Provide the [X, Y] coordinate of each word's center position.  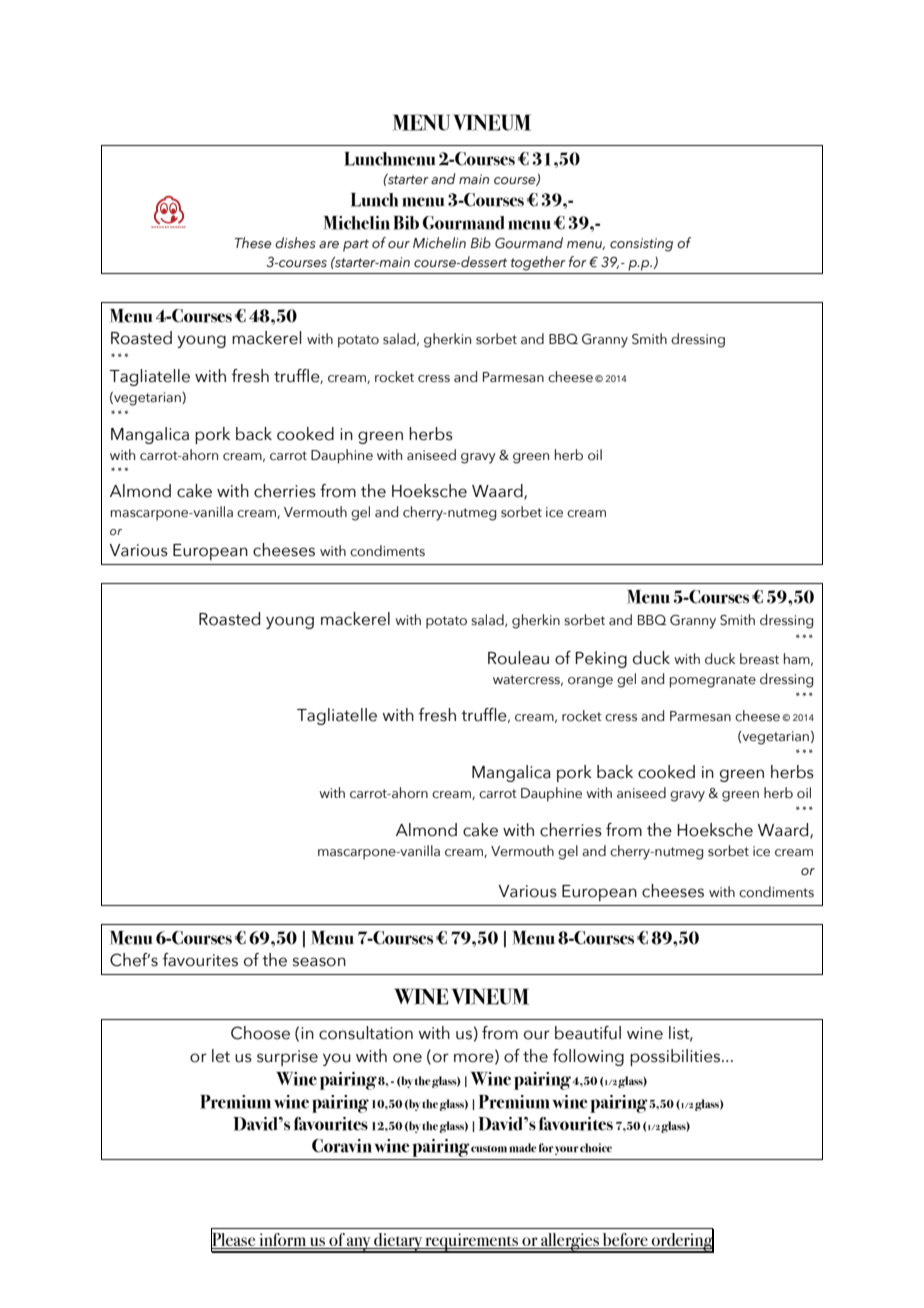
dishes [295, 243]
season [319, 962]
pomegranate [713, 681]
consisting [641, 245]
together [538, 263]
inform [283, 1241]
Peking [601, 659]
